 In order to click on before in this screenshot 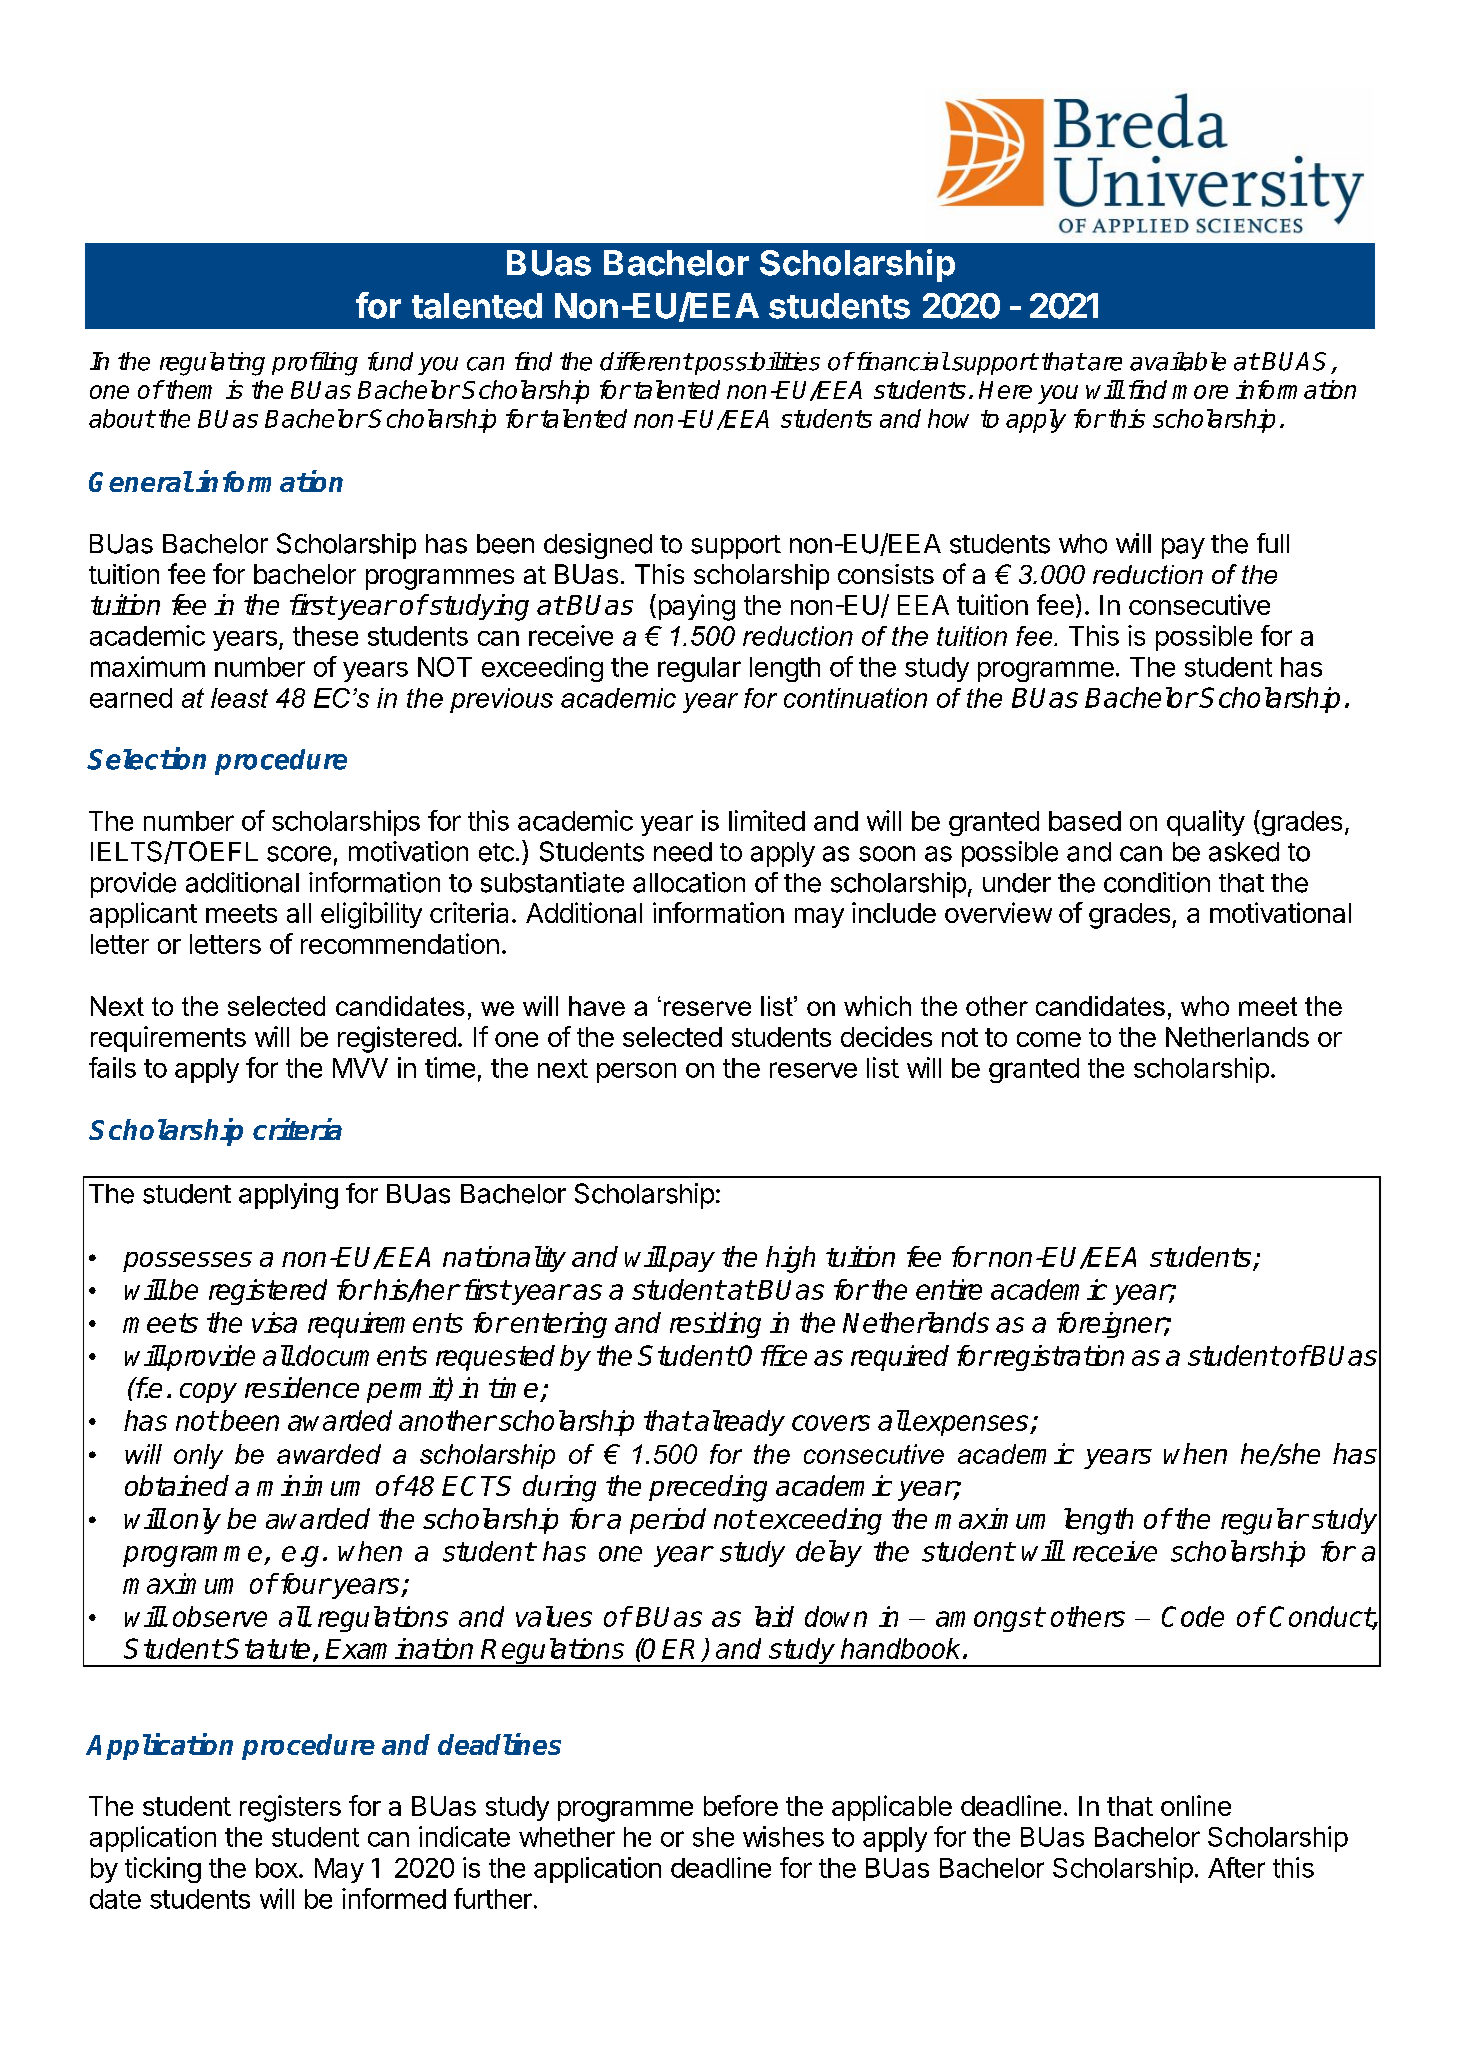, I will do `click(741, 1805)`.
